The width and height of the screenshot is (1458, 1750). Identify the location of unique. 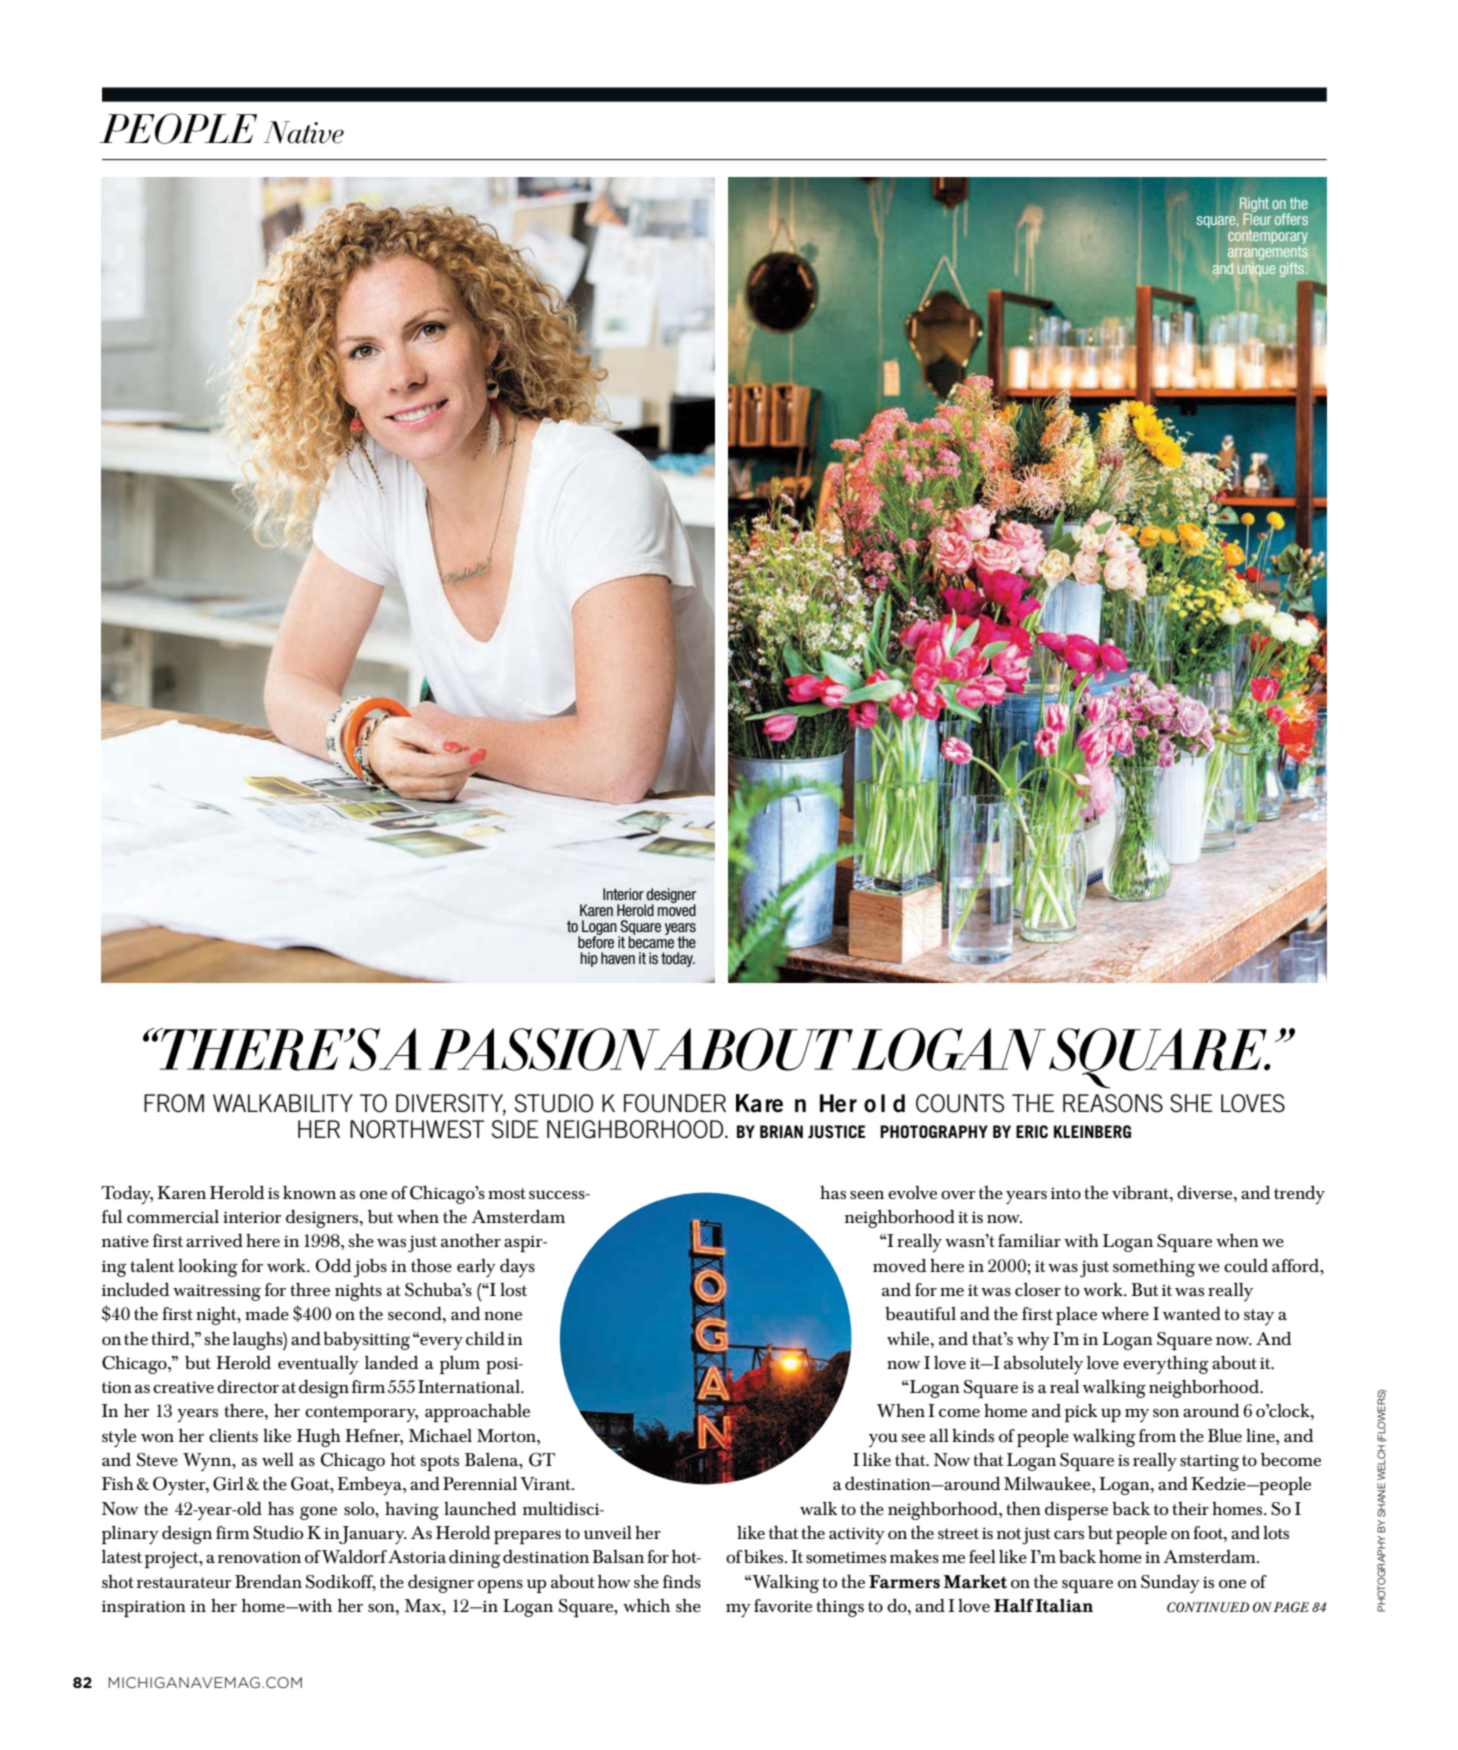
(1256, 269).
